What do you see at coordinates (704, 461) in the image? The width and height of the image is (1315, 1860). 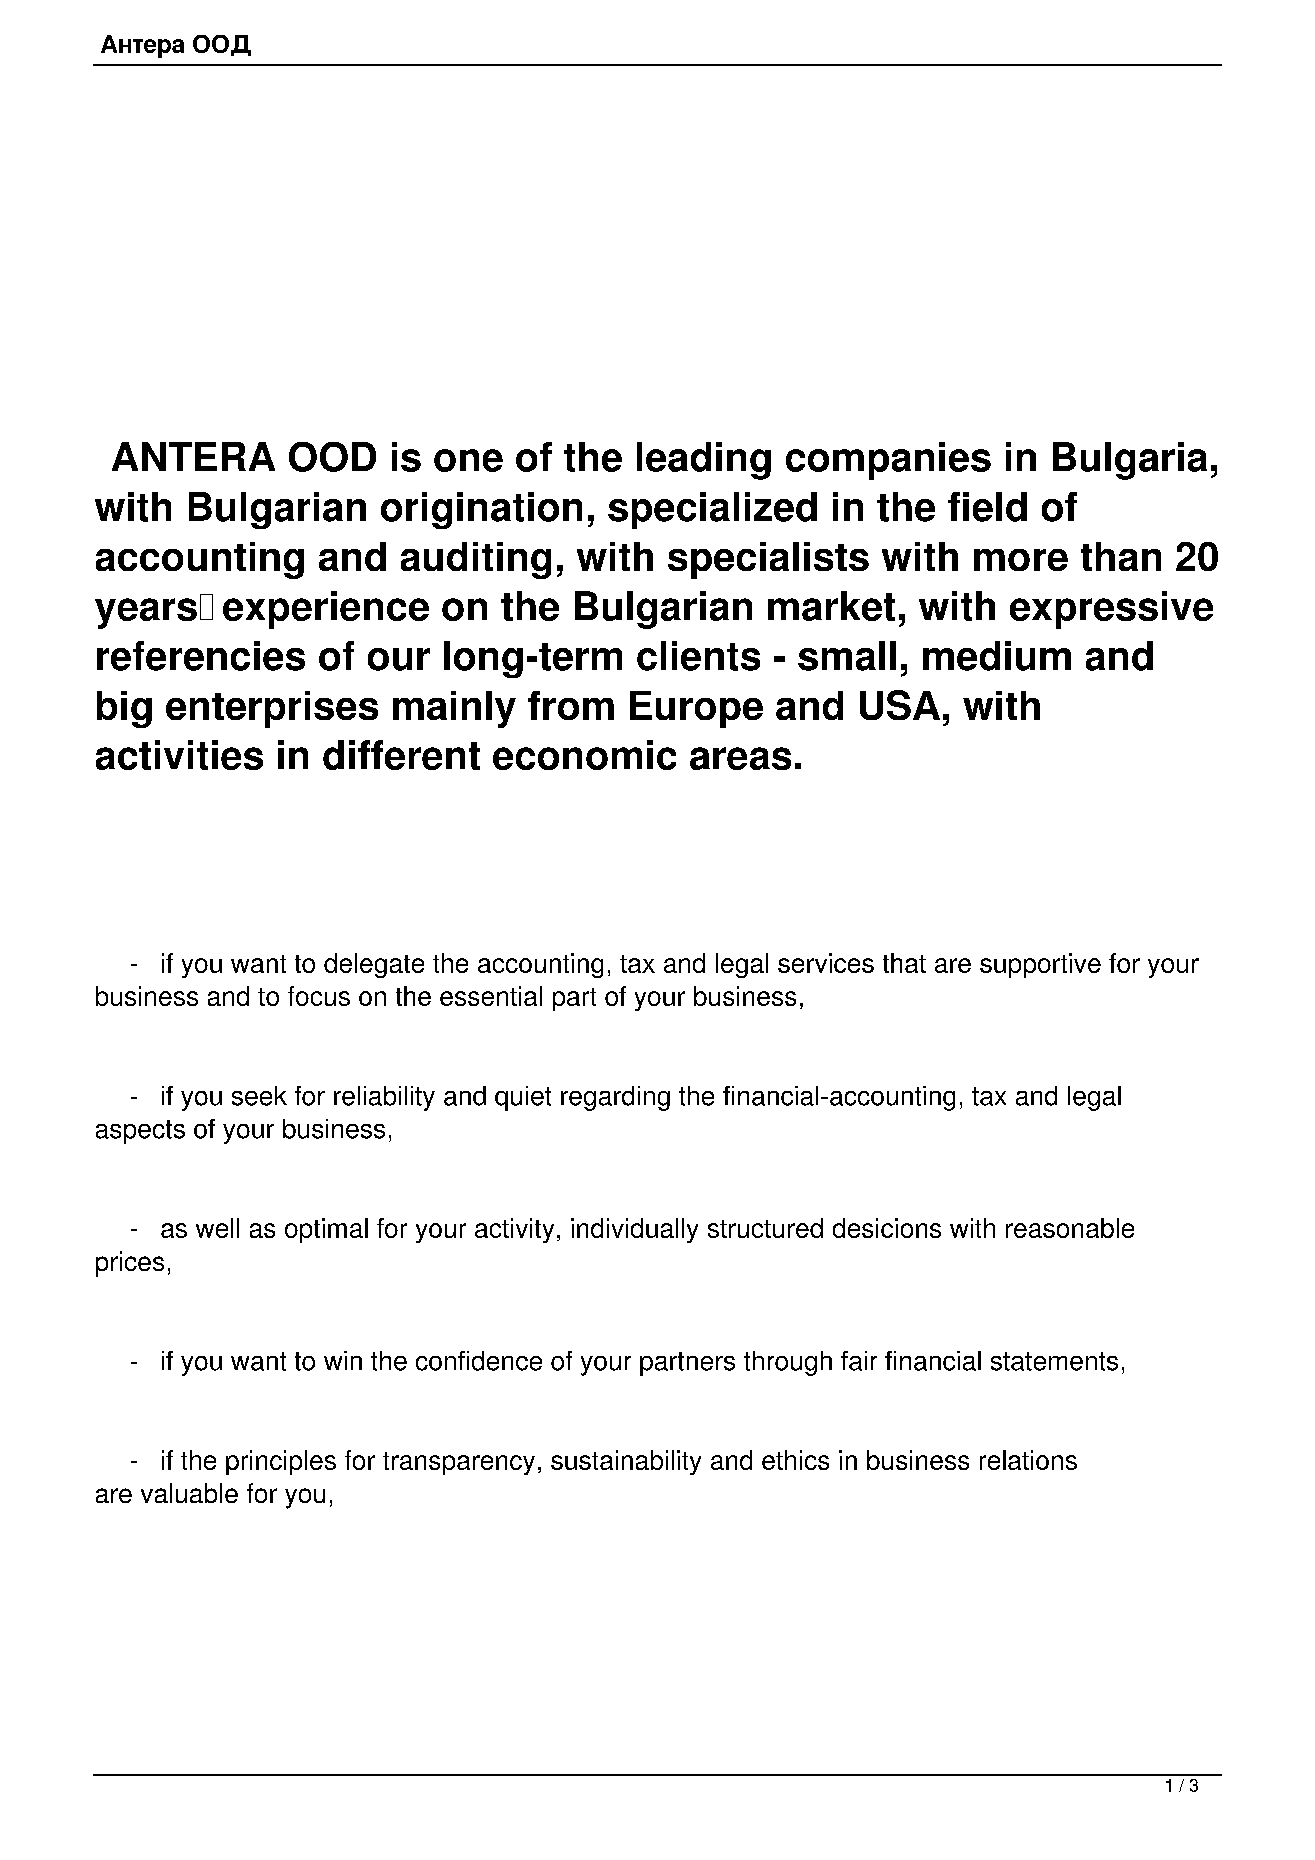 I see `leading` at bounding box center [704, 461].
